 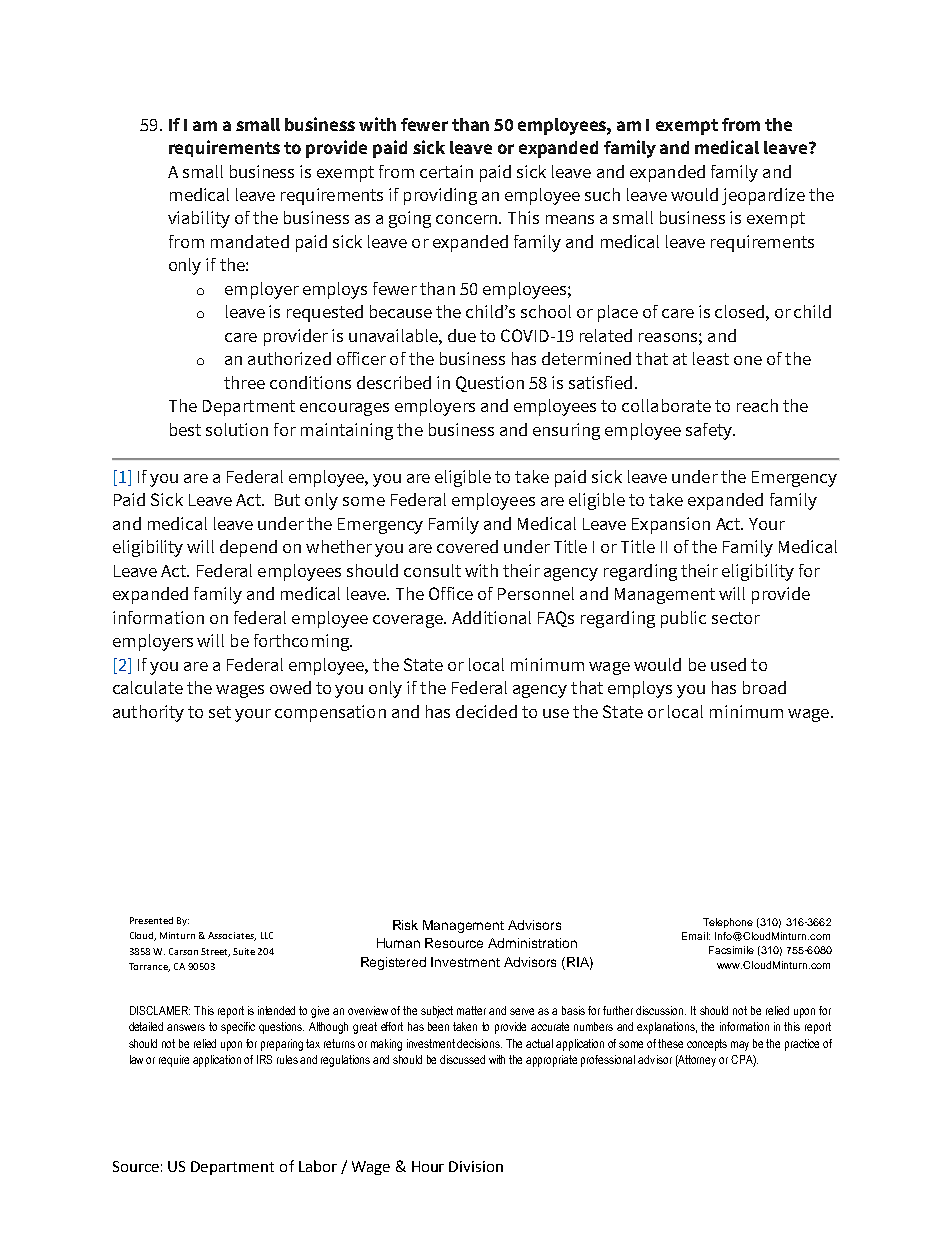 I want to click on depend, so click(x=248, y=548).
